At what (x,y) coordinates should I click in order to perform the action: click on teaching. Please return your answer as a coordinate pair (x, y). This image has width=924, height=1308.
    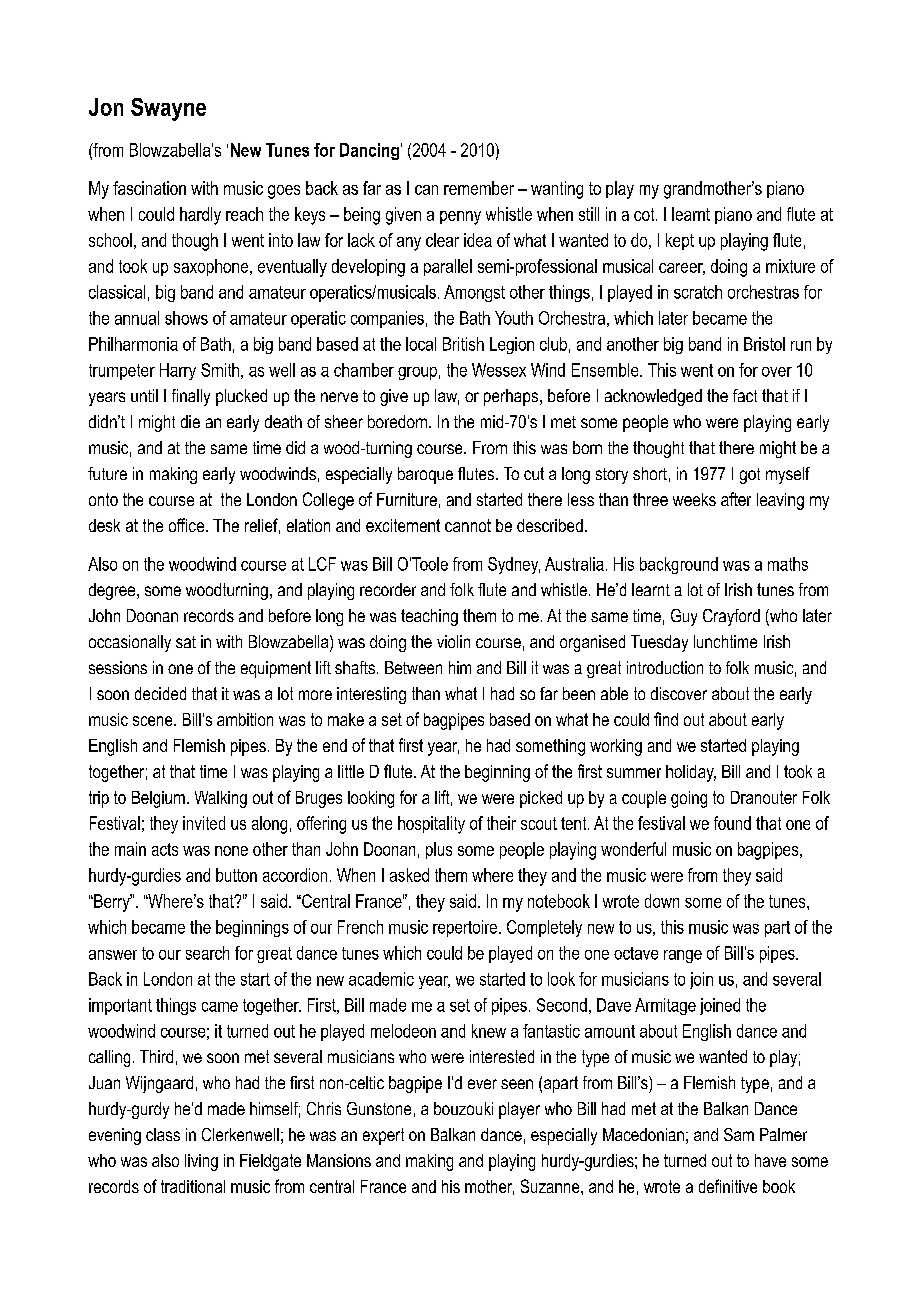
    Looking at the image, I should click on (429, 617).
